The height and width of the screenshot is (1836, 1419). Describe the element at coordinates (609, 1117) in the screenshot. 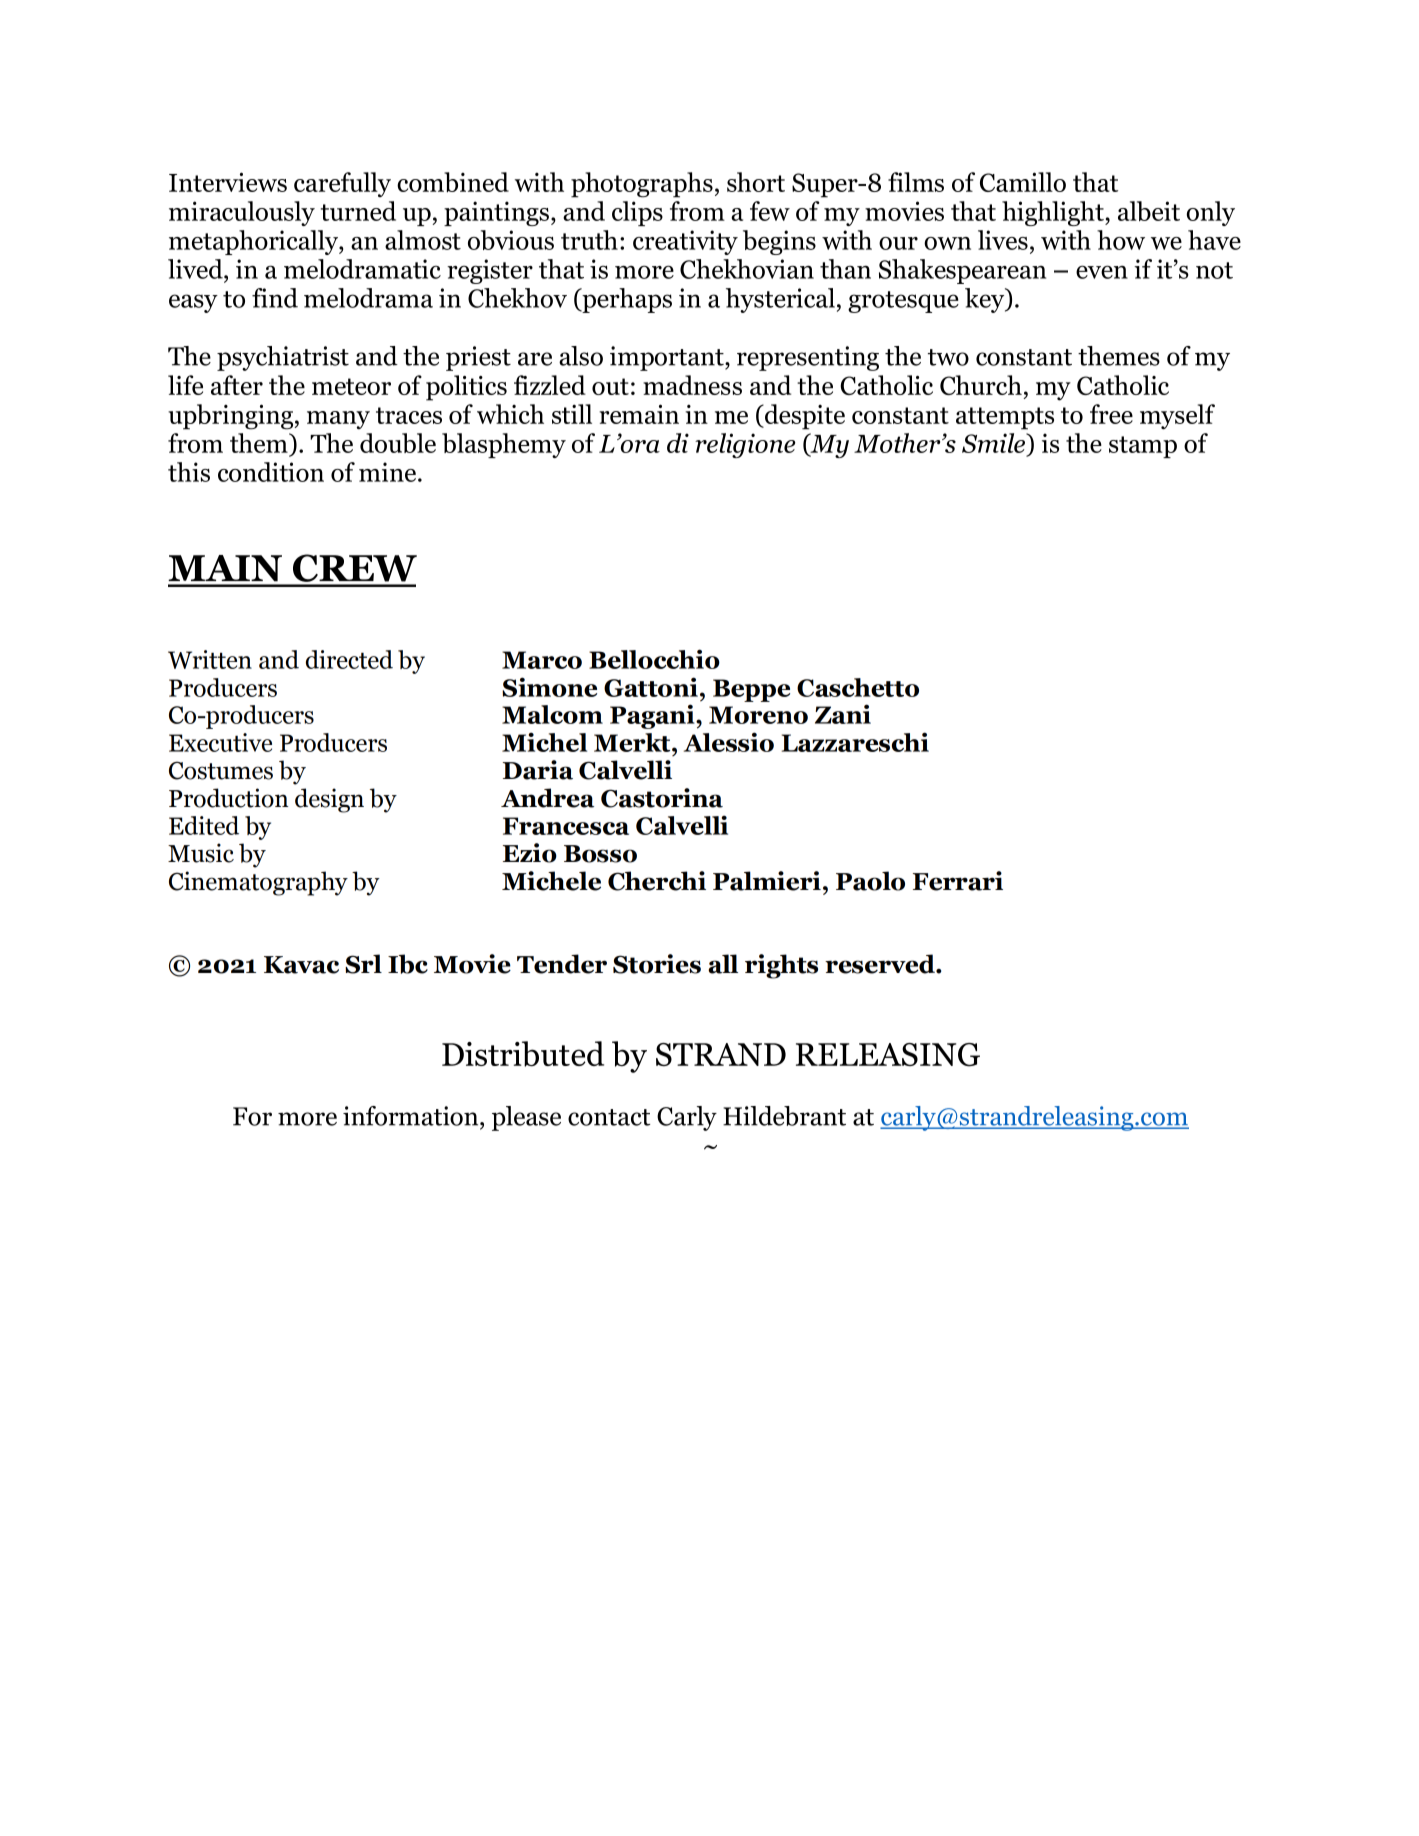

I see `contact` at that location.
